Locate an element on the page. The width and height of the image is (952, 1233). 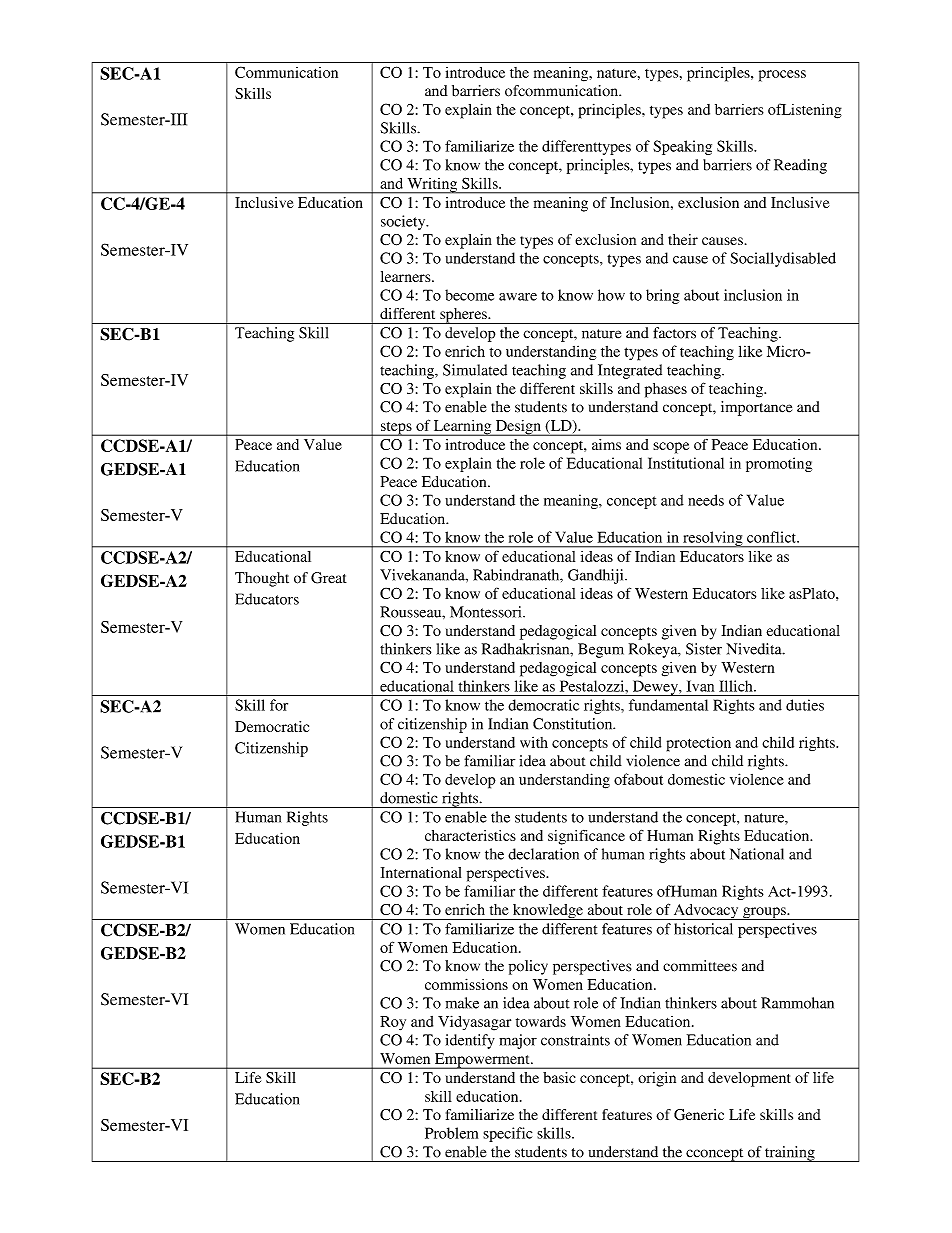
for is located at coordinates (279, 705).
